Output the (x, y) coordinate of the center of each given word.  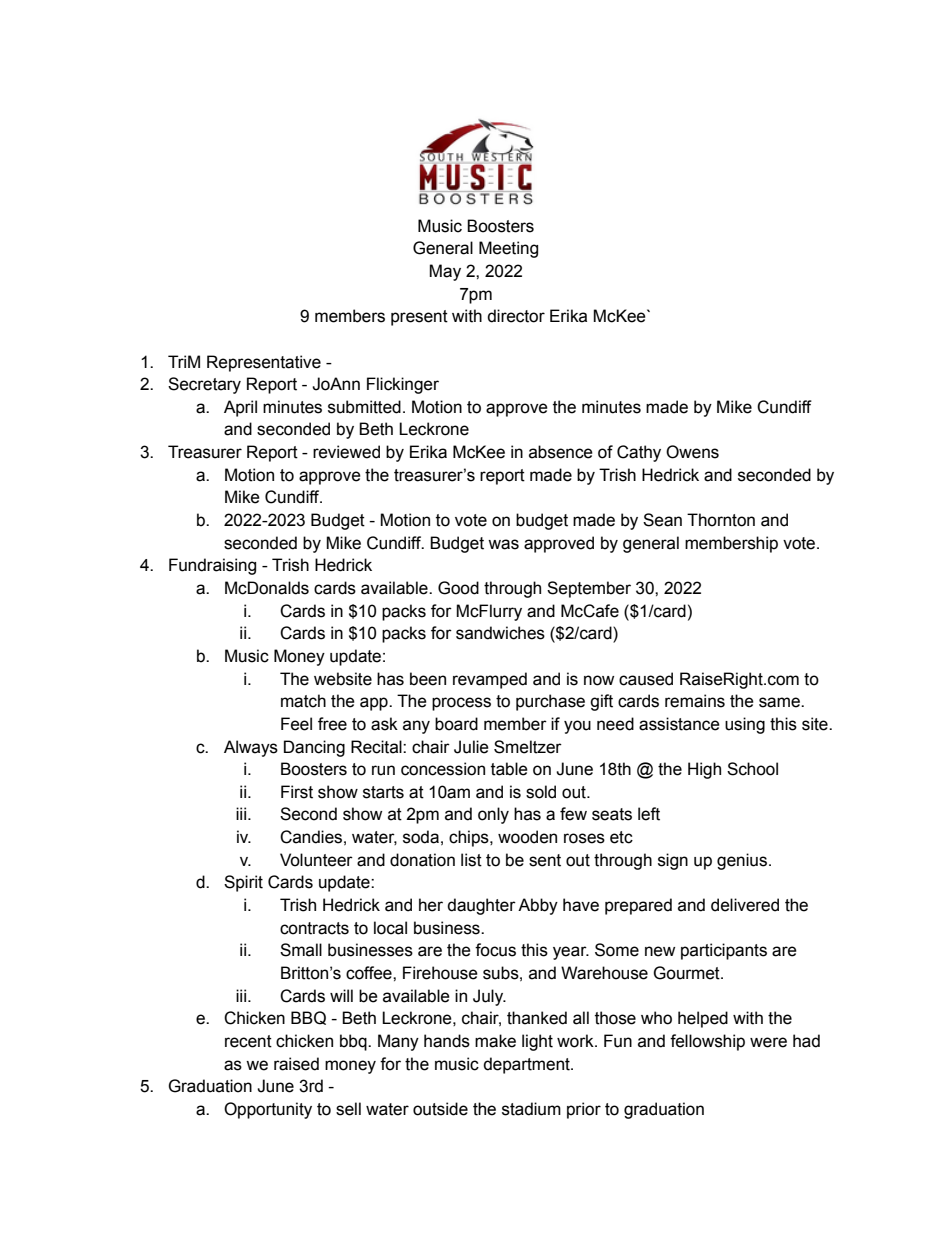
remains (695, 701)
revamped (490, 680)
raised (296, 1064)
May (445, 272)
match (303, 701)
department (527, 1065)
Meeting (508, 249)
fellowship (707, 1042)
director (516, 316)
